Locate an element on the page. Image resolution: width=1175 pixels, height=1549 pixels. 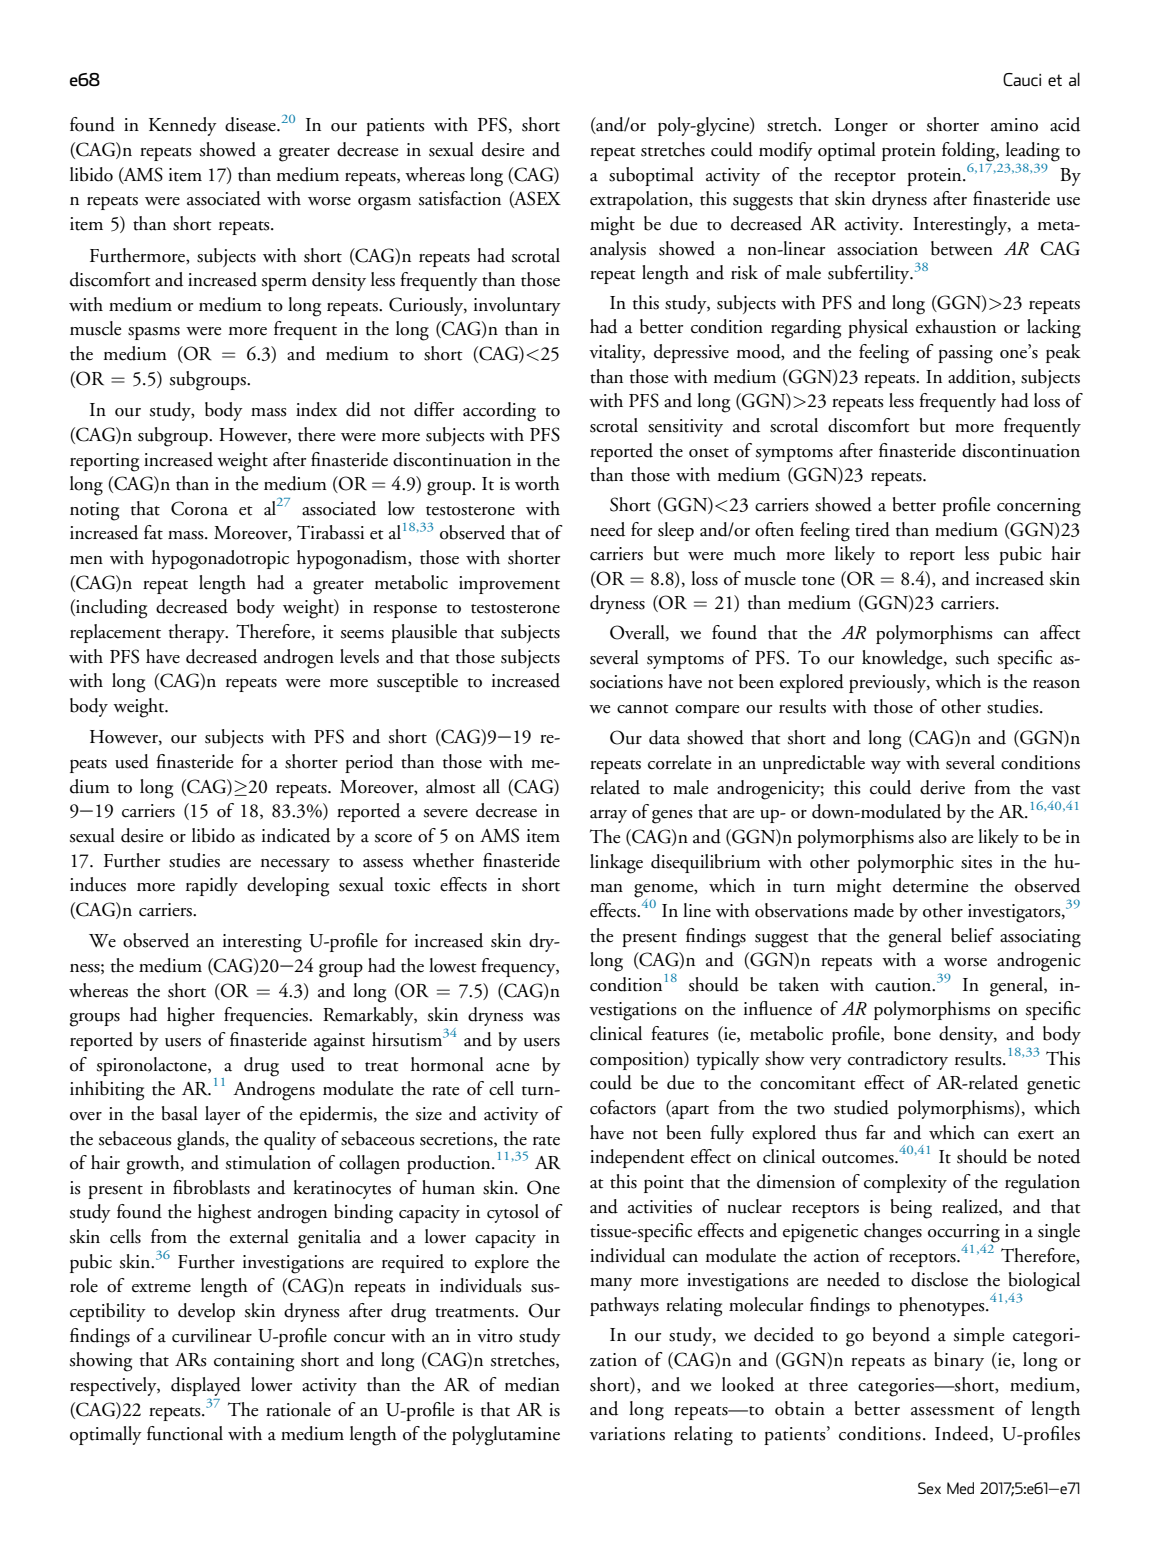
tired is located at coordinates (872, 529).
